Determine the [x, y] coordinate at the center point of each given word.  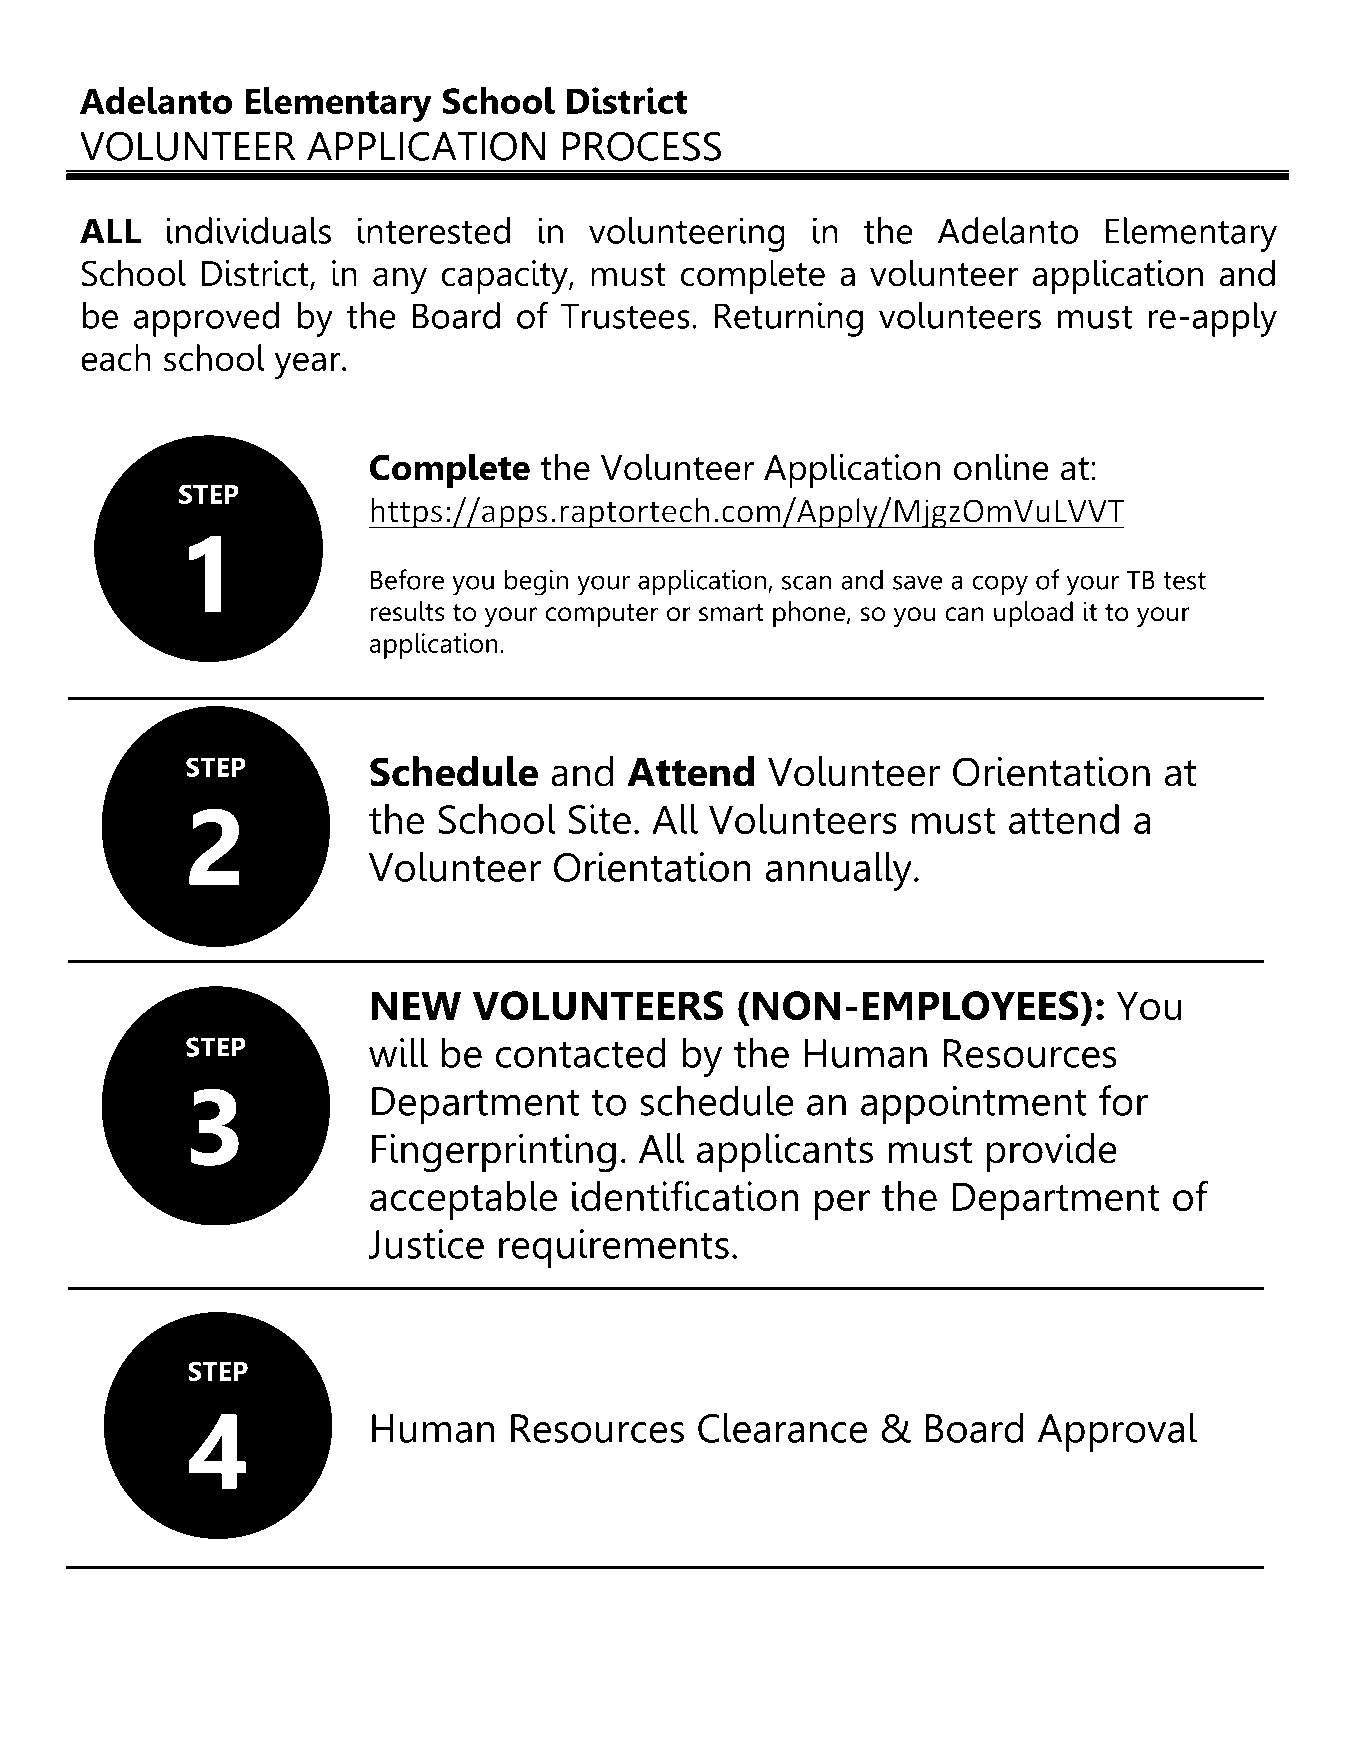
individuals [248, 230]
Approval [1117, 1432]
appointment [974, 1105]
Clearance [782, 1428]
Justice [426, 1244]
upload [1033, 614]
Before [407, 579]
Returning [788, 319]
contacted [581, 1053]
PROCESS [642, 146]
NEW [416, 1005]
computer [602, 615]
